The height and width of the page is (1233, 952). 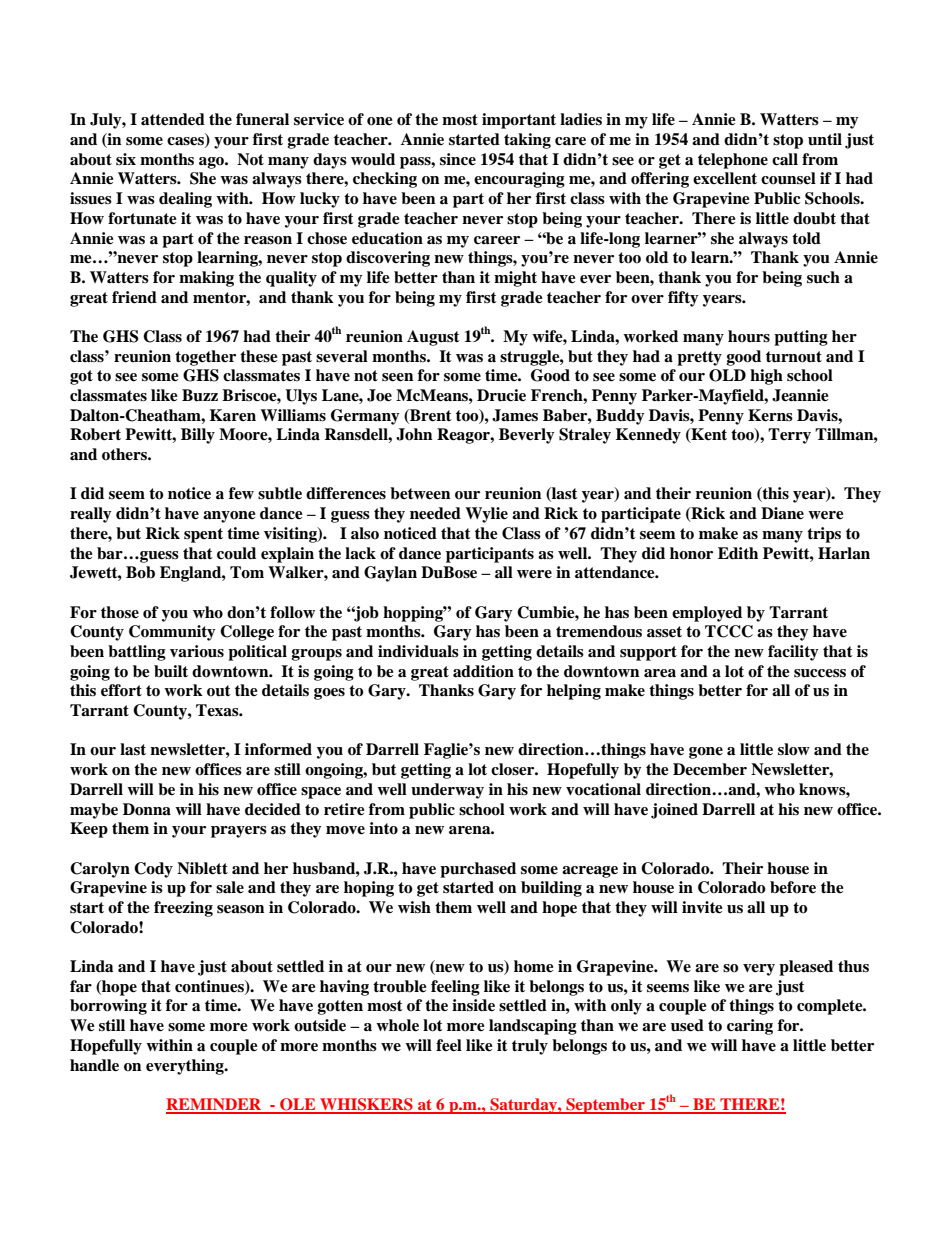 I want to click on since, so click(x=458, y=159).
